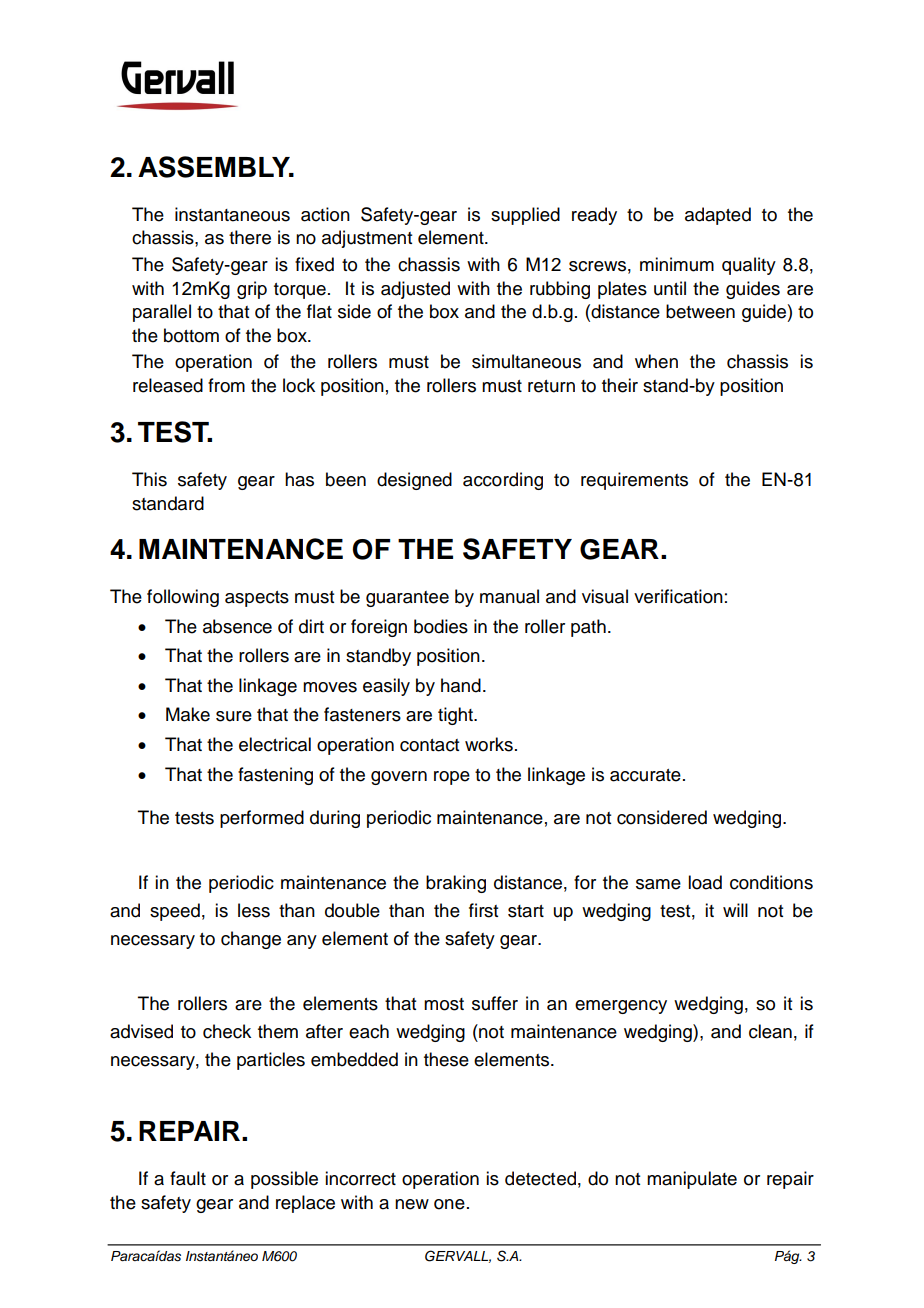 The height and width of the document is (1308, 924). Describe the element at coordinates (634, 481) in the document. I see `requirements` at that location.
